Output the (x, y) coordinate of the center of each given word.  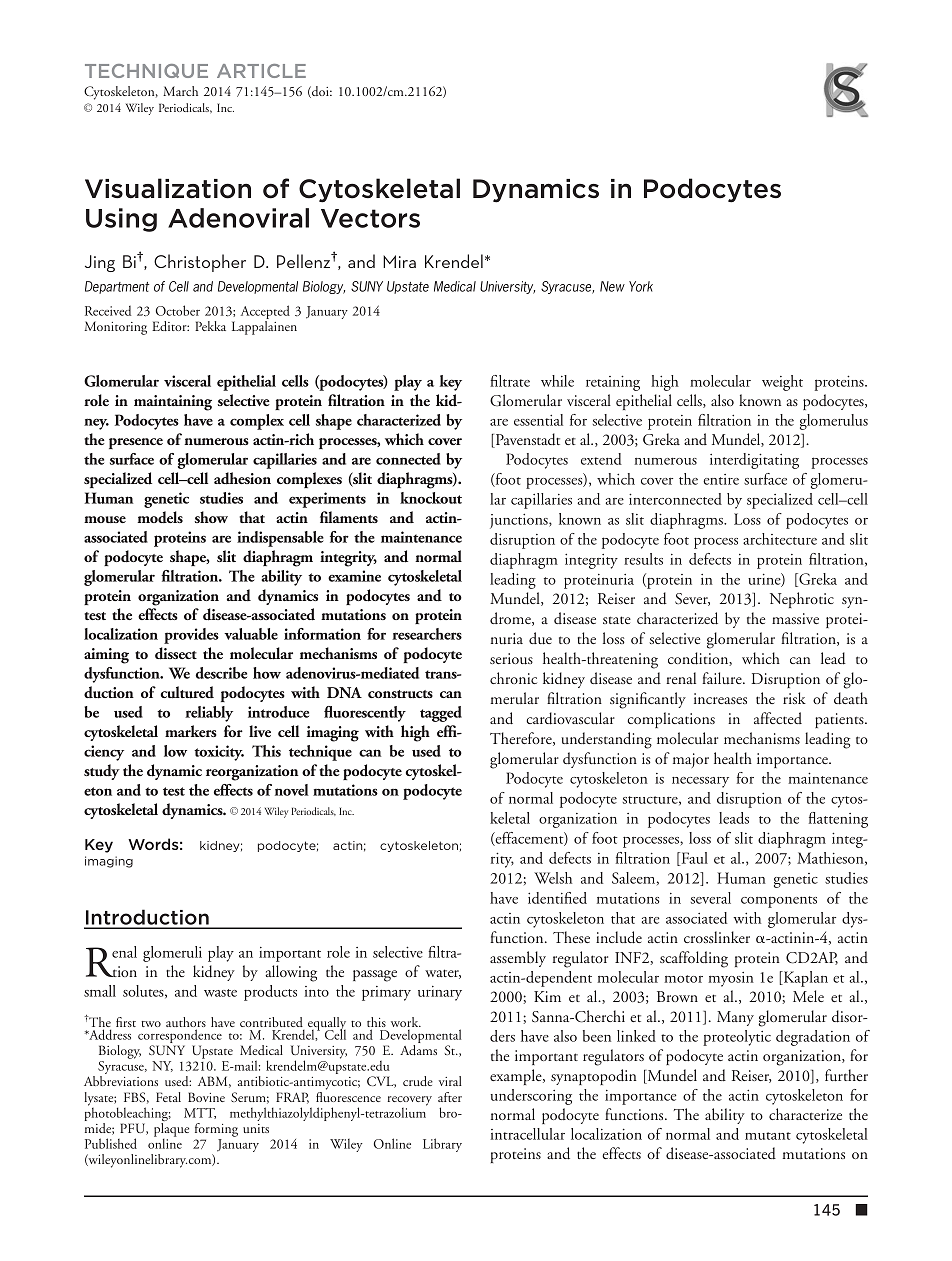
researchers (427, 634)
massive (795, 618)
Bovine (206, 1097)
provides (191, 636)
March (180, 91)
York (641, 286)
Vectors (370, 218)
